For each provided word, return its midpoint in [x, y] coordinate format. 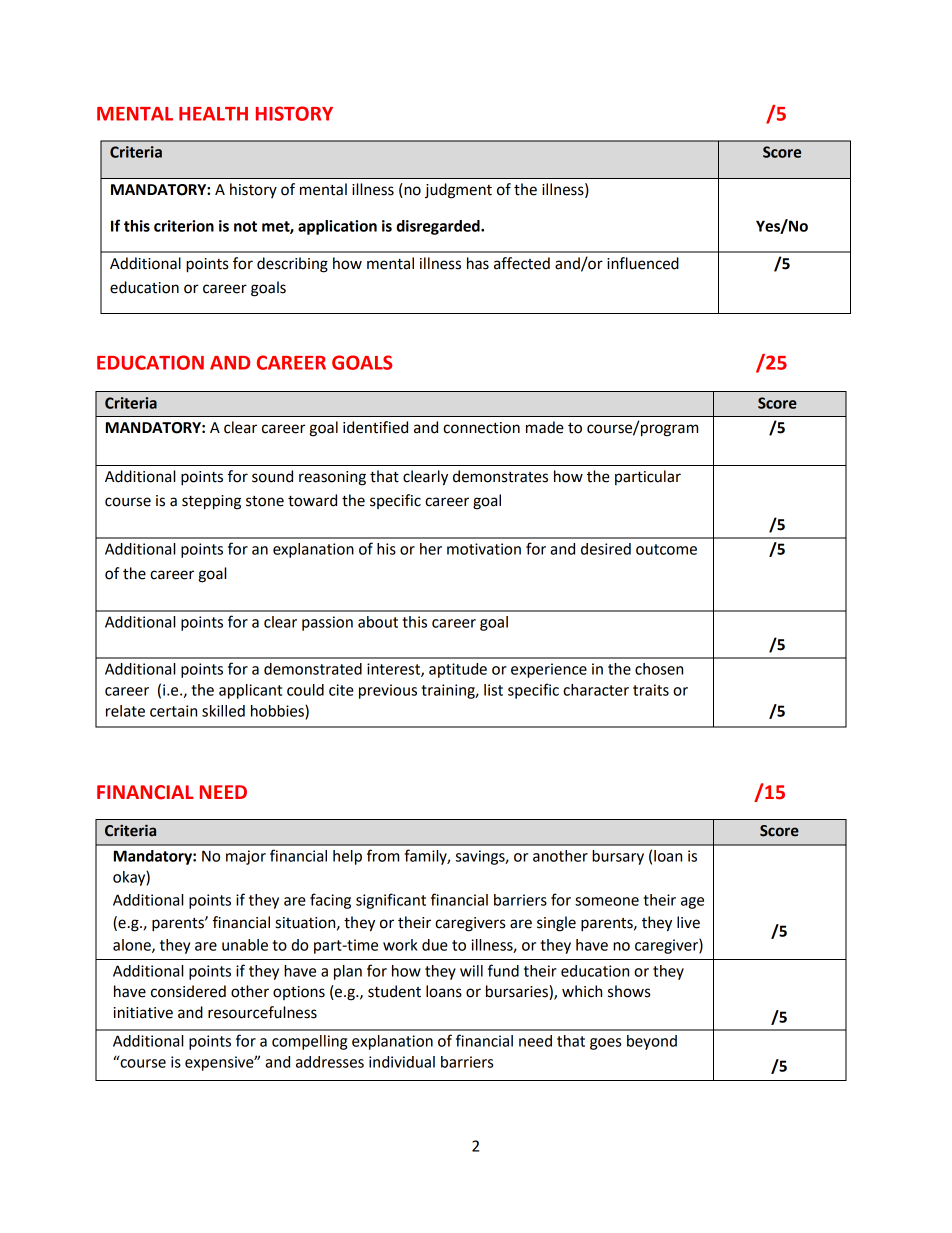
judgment [458, 191]
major [246, 857]
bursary [618, 857]
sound [272, 476]
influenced [643, 263]
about [378, 622]
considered [188, 991]
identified [375, 427]
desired [606, 549]
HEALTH [213, 114]
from [383, 855]
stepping [211, 502]
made [545, 427]
